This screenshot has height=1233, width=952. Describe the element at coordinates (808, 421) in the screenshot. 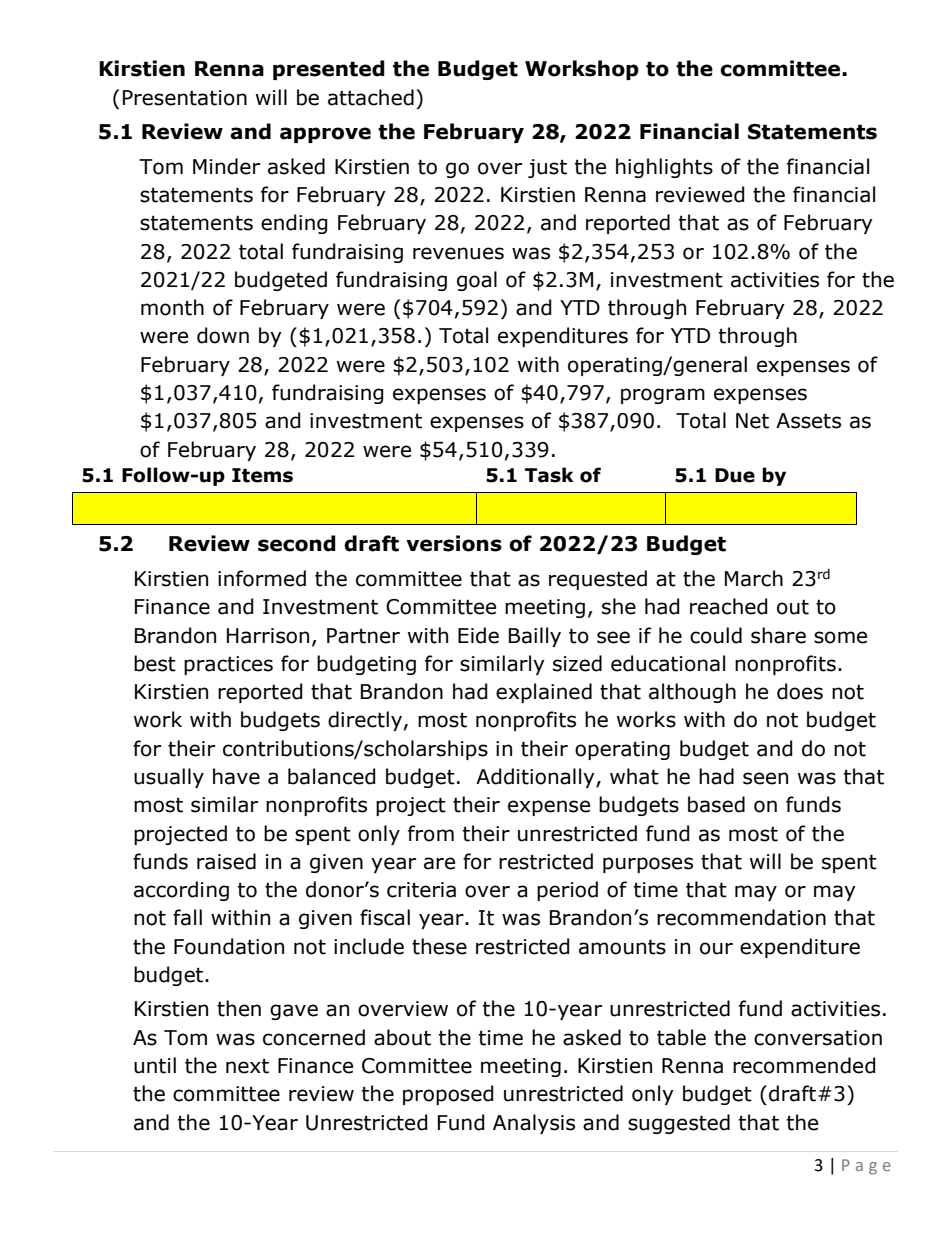

I see `Assets` at that location.
